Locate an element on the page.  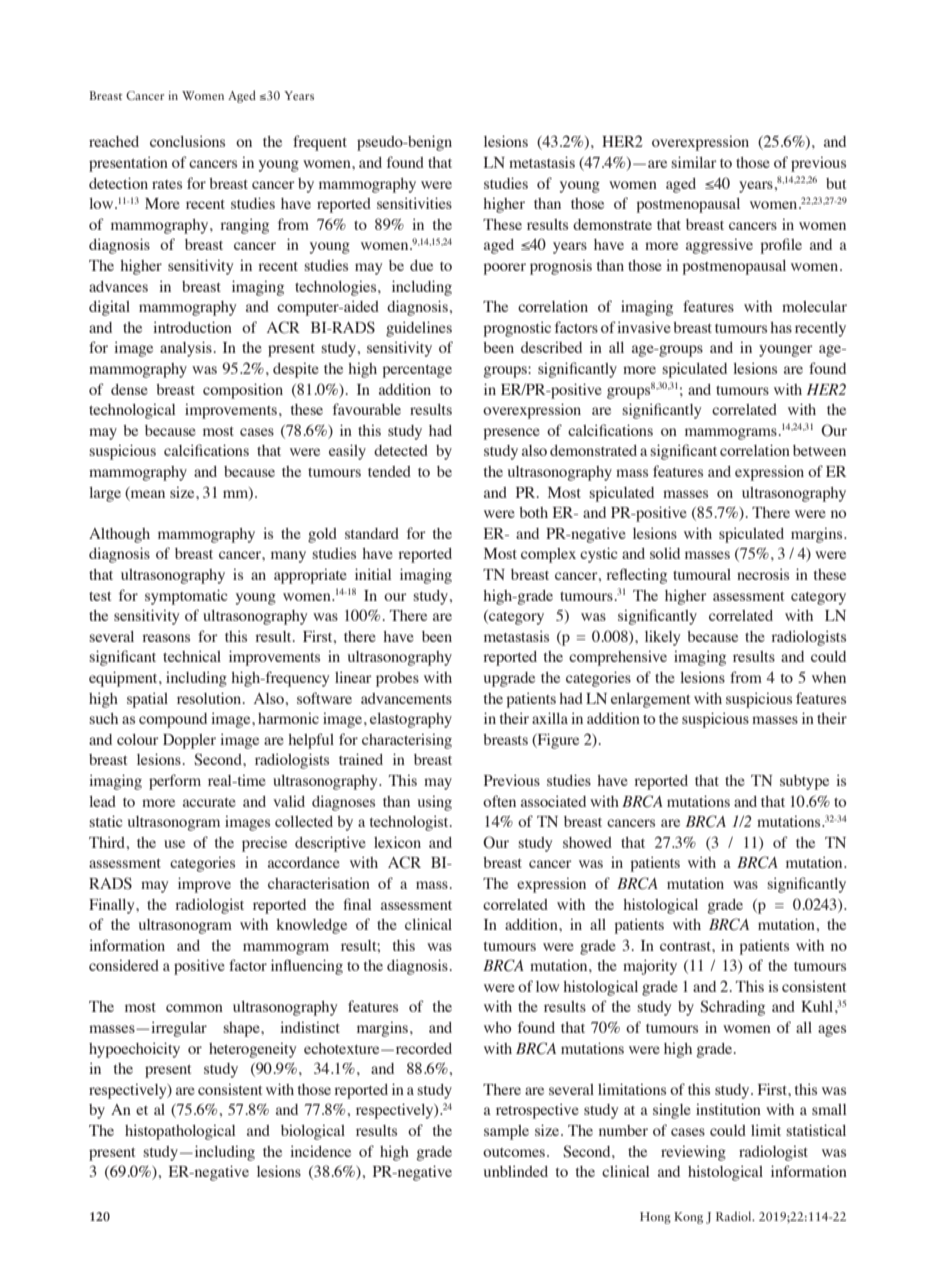
advancements is located at coordinates (406, 698).
